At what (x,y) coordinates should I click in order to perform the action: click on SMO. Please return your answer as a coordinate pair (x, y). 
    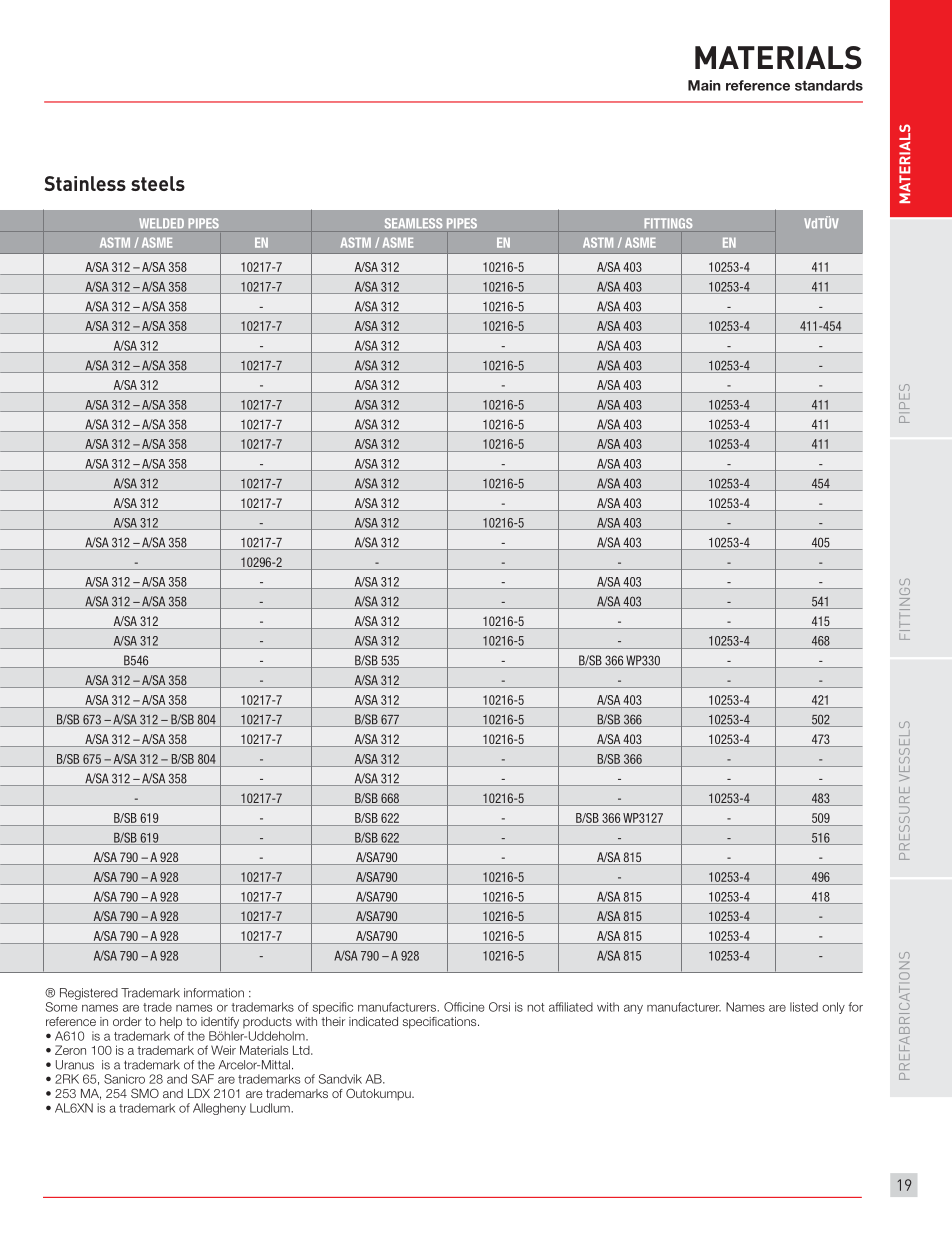
    Looking at the image, I should click on (145, 1093).
